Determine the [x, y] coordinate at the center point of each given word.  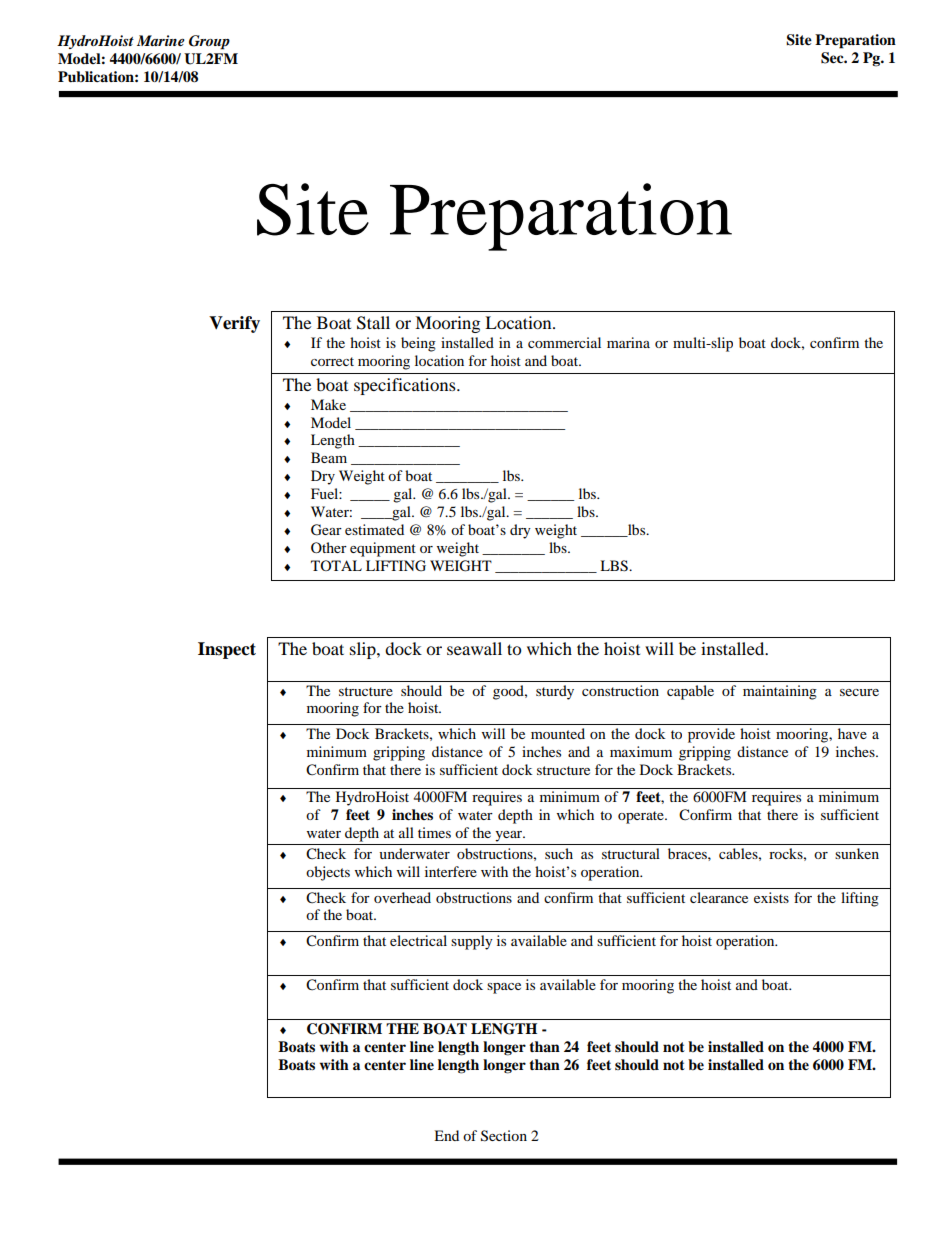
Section [504, 1136]
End [446, 1135]
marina [628, 342]
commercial [564, 342]
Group [209, 42]
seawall [474, 648]
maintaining [780, 692]
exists [771, 897]
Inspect [227, 650]
